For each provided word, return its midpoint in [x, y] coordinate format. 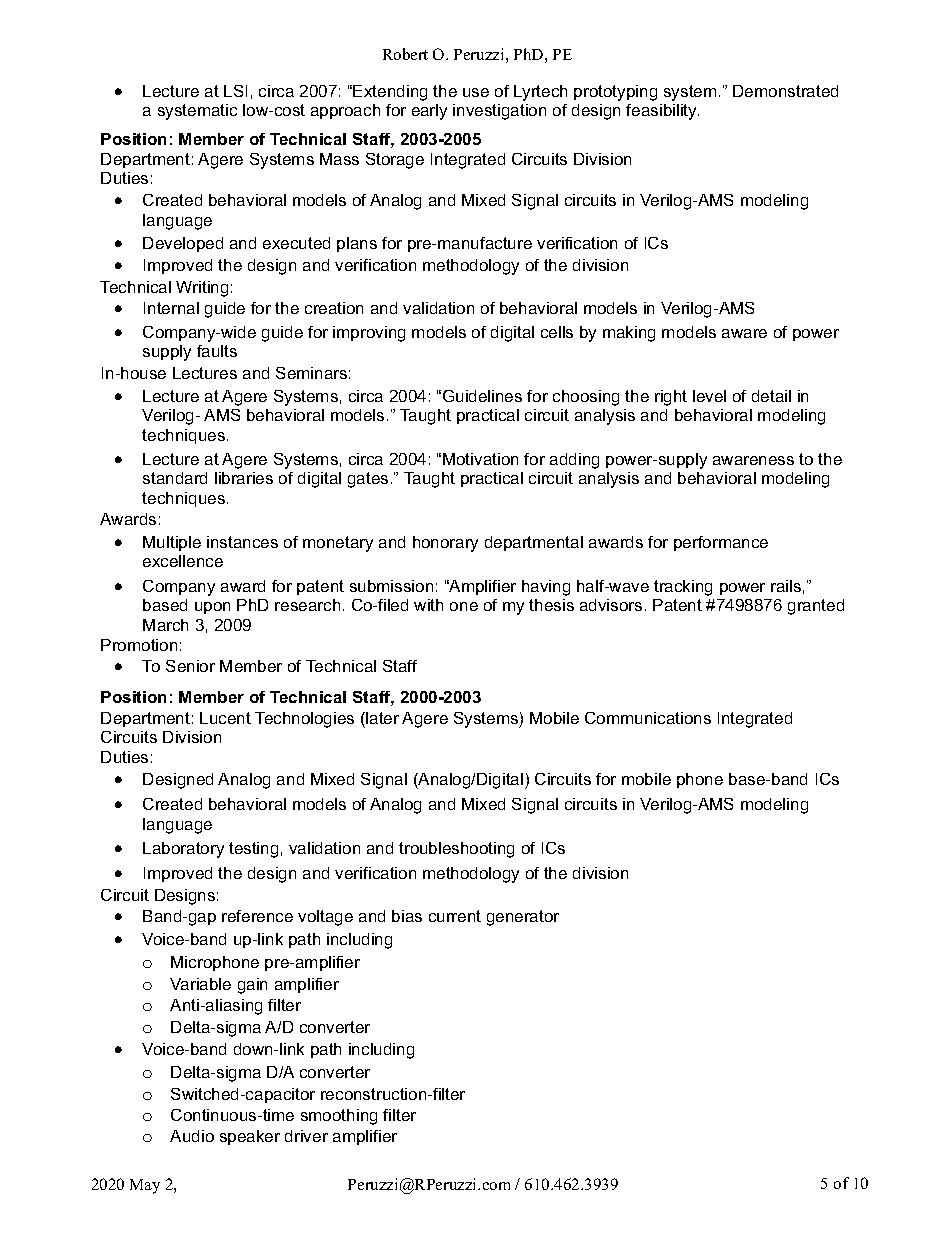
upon [212, 608]
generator [523, 918]
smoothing [339, 1117]
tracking [683, 588]
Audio [192, 1136]
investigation [499, 112]
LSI [235, 91]
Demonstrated [785, 91]
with [428, 605]
